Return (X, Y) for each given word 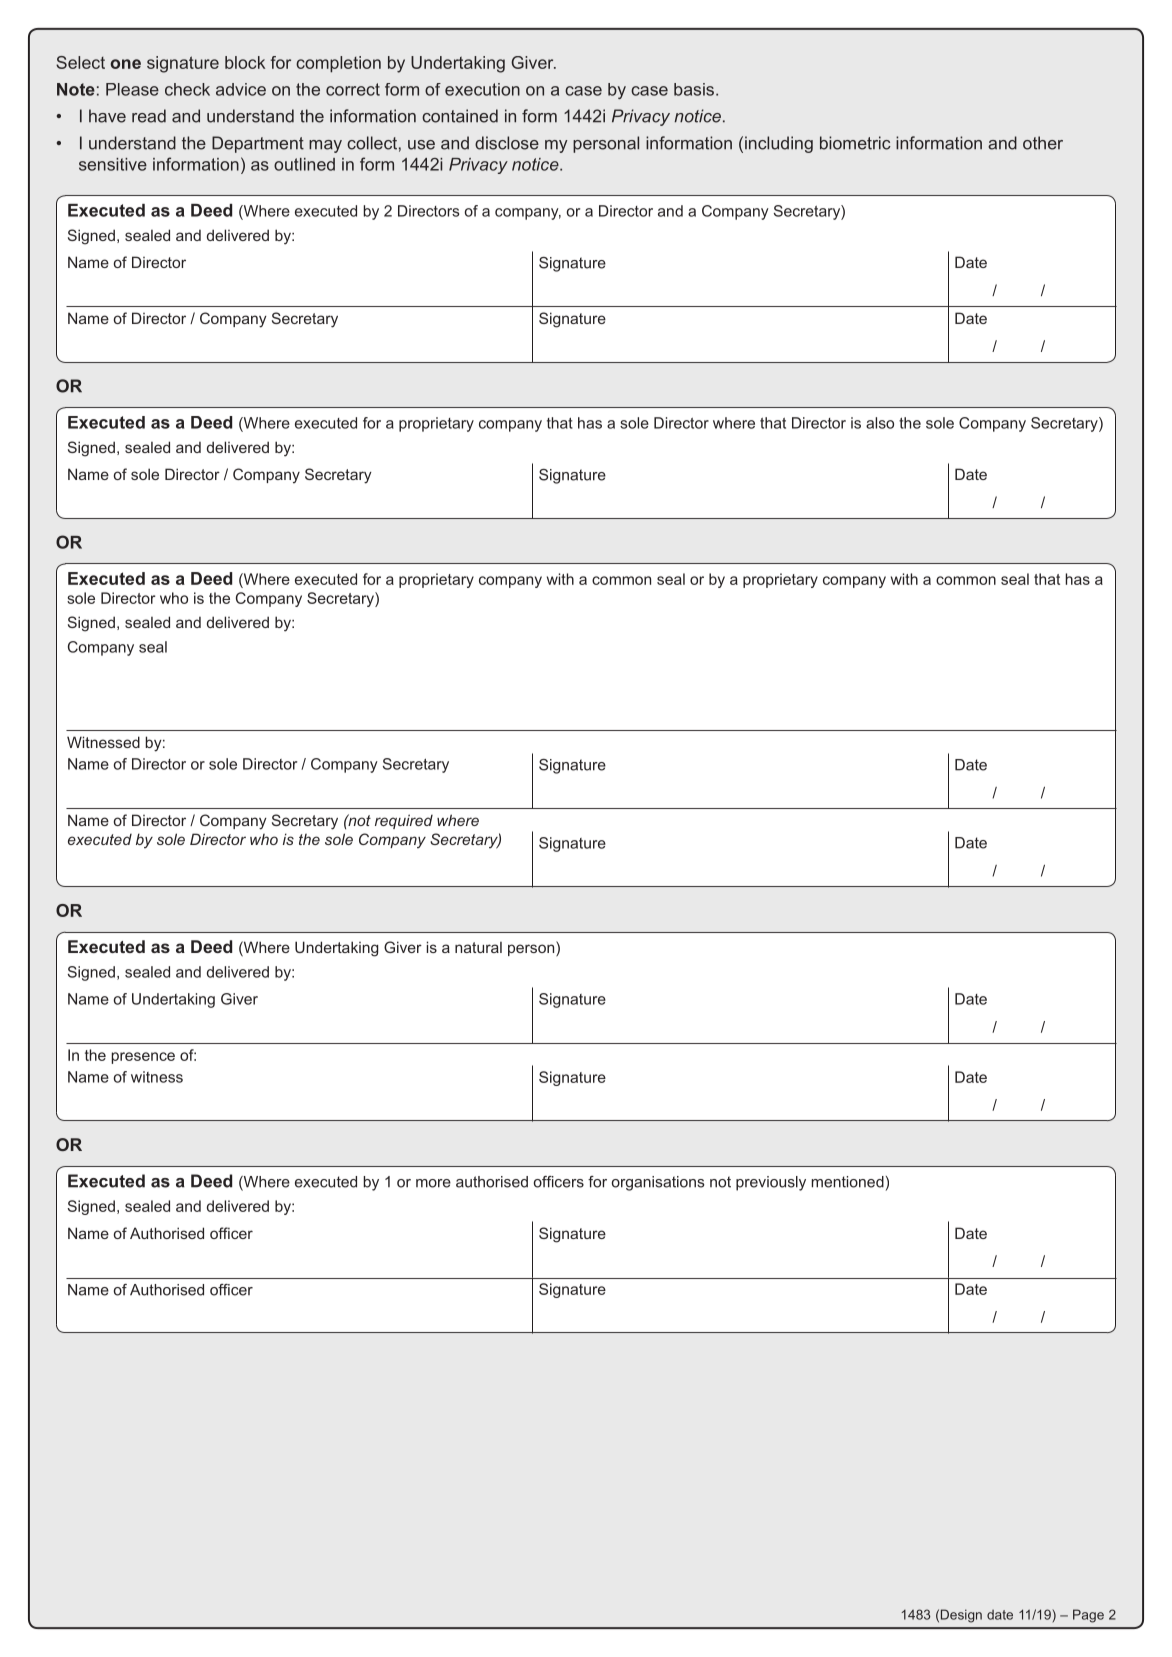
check (187, 89)
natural (478, 947)
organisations (658, 1183)
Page (1088, 1616)
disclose (507, 143)
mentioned (847, 1182)
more (433, 1183)
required (404, 821)
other (1043, 143)
